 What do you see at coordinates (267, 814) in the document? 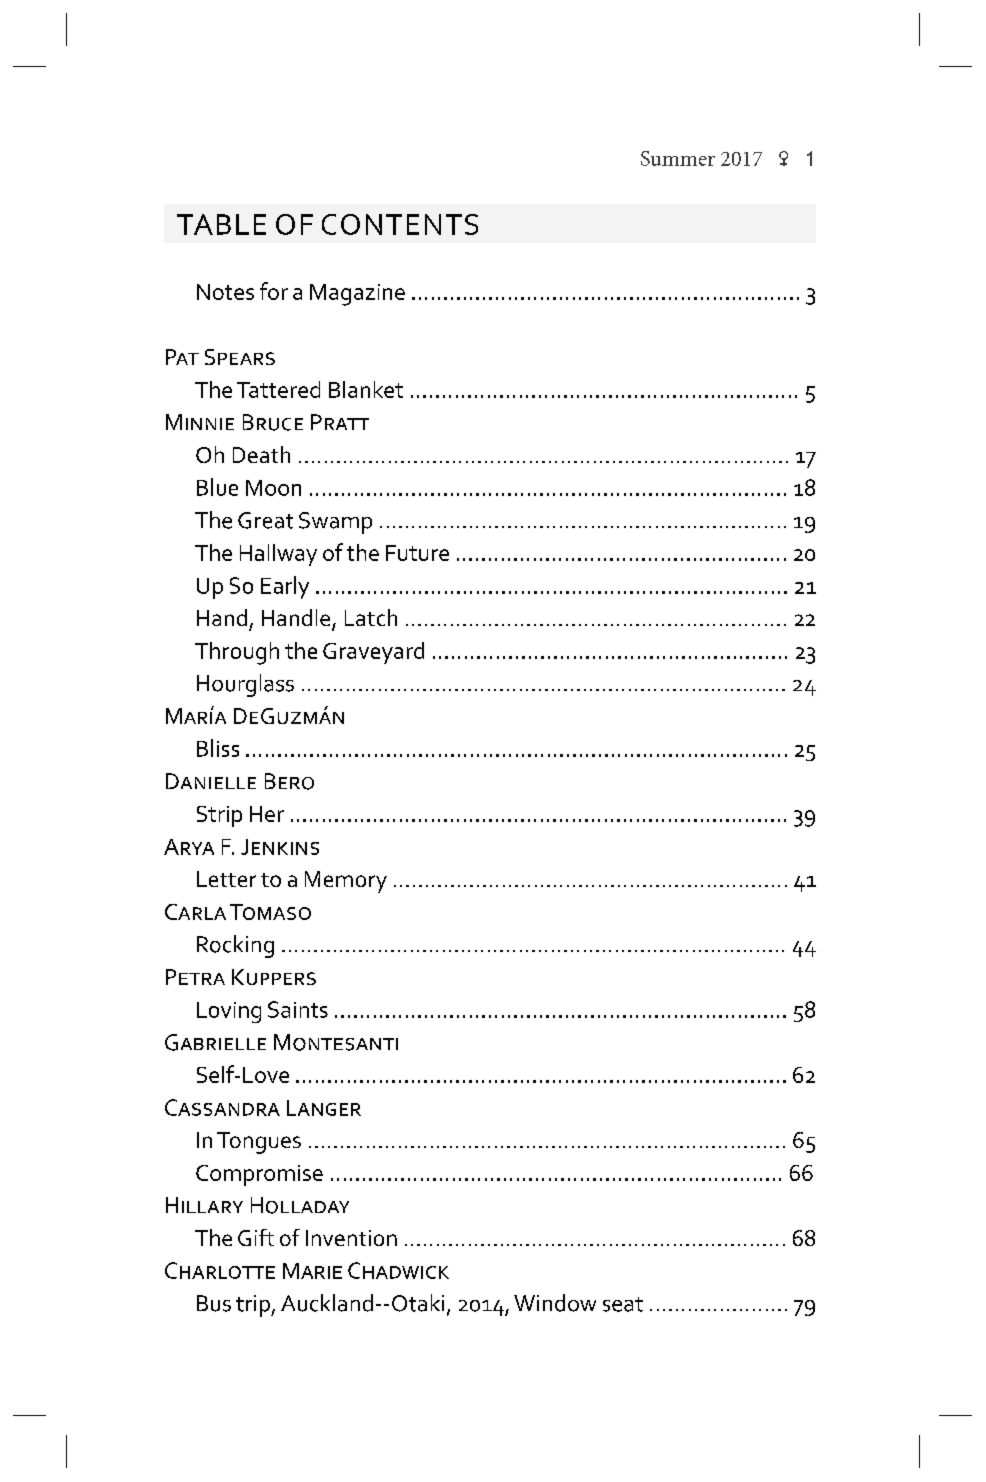
I see `Her` at bounding box center [267, 814].
